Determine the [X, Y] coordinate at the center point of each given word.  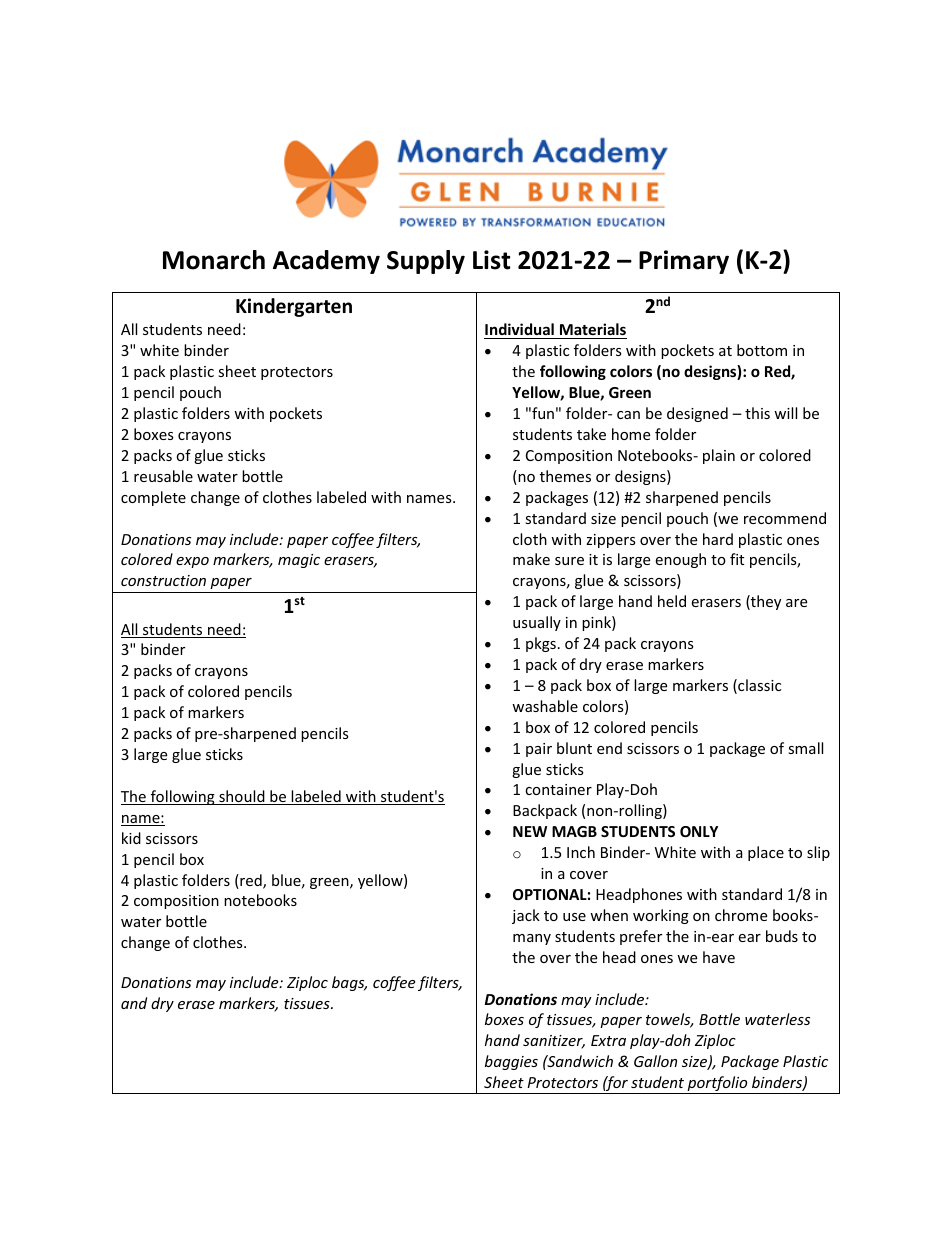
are [796, 603]
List [491, 260]
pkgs [541, 644]
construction [163, 580]
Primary [684, 262]
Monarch [214, 260]
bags [349, 983]
